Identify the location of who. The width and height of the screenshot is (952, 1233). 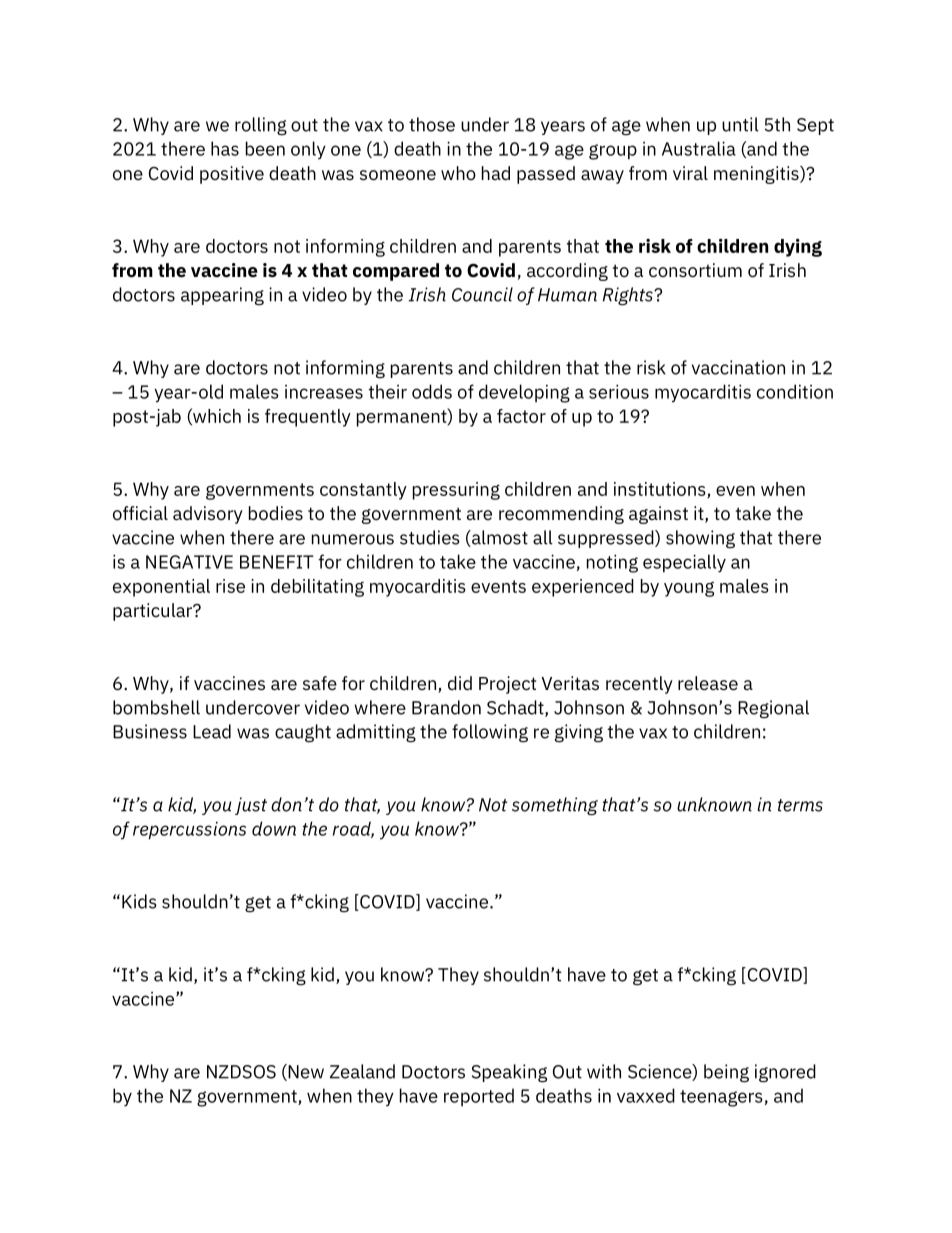
(458, 173).
